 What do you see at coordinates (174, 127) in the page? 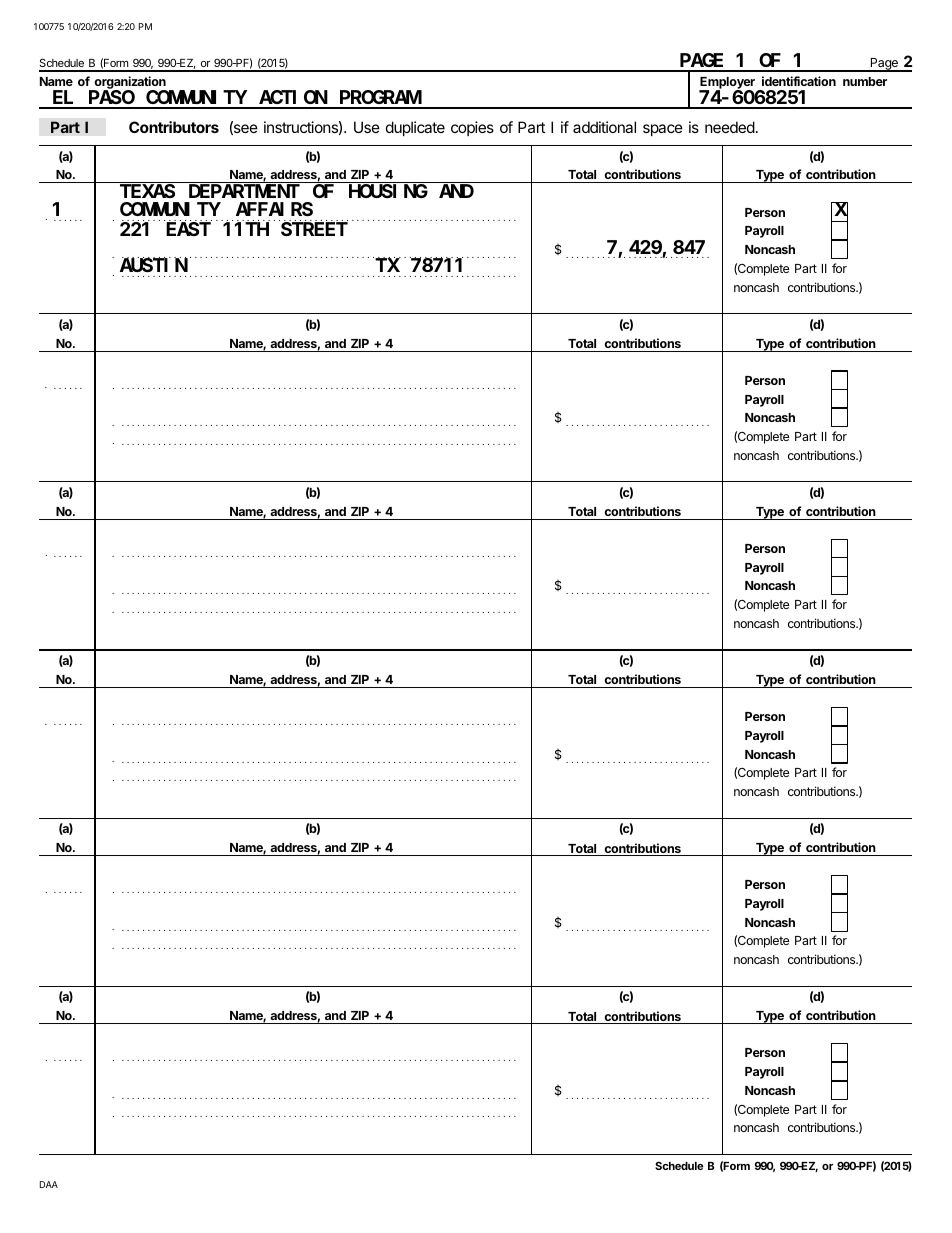
I see `Contributors` at bounding box center [174, 127].
